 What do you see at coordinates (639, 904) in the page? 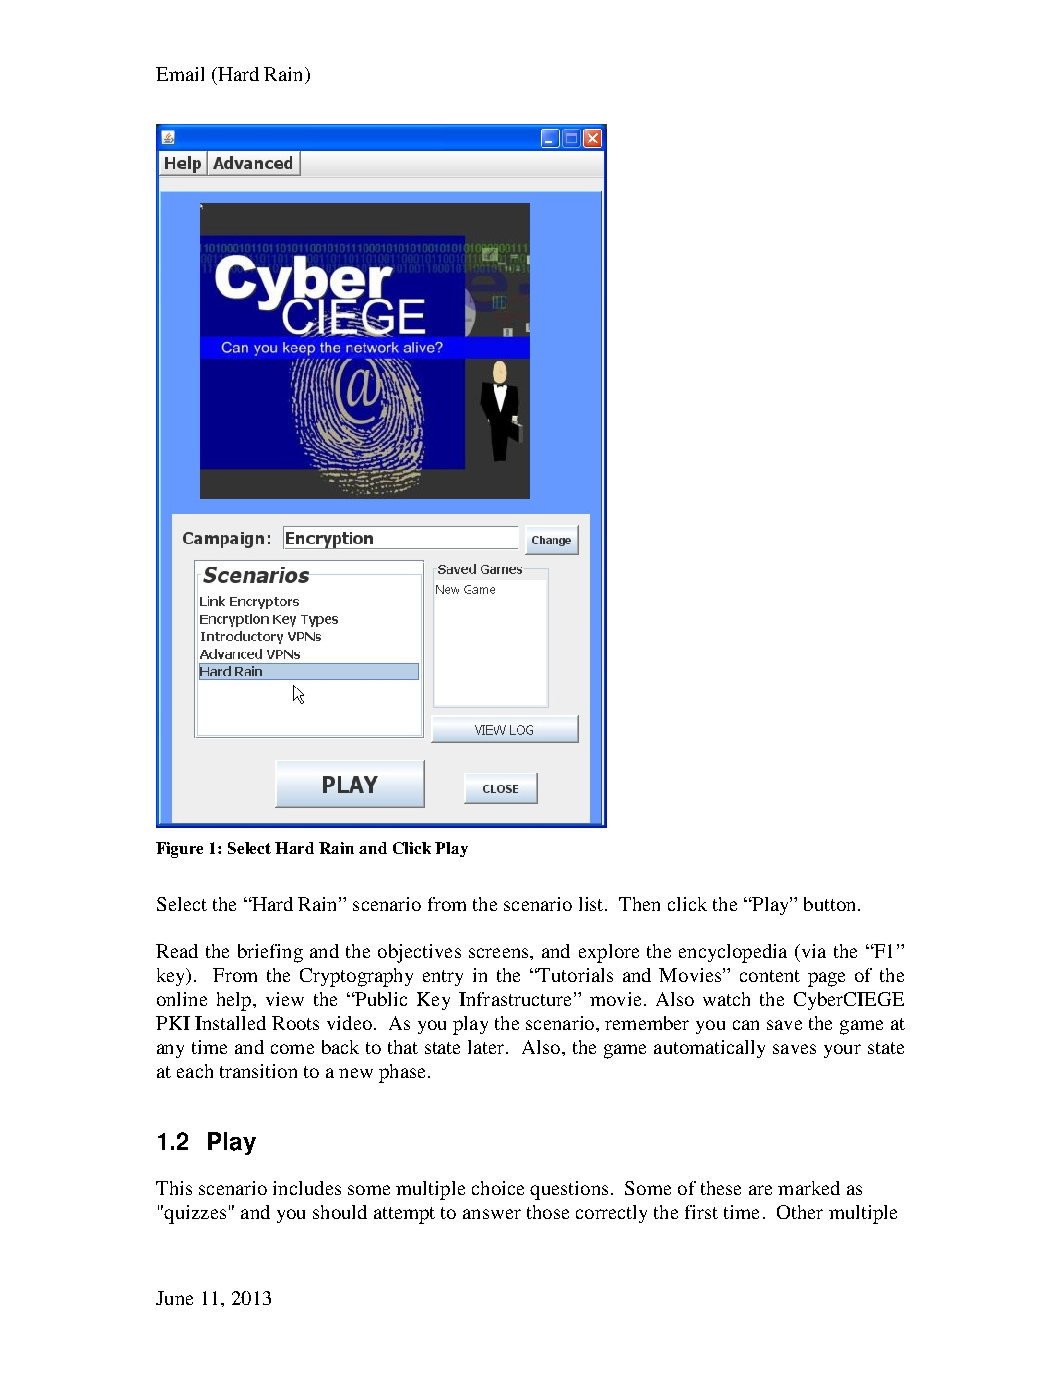
I see `Then` at bounding box center [639, 904].
